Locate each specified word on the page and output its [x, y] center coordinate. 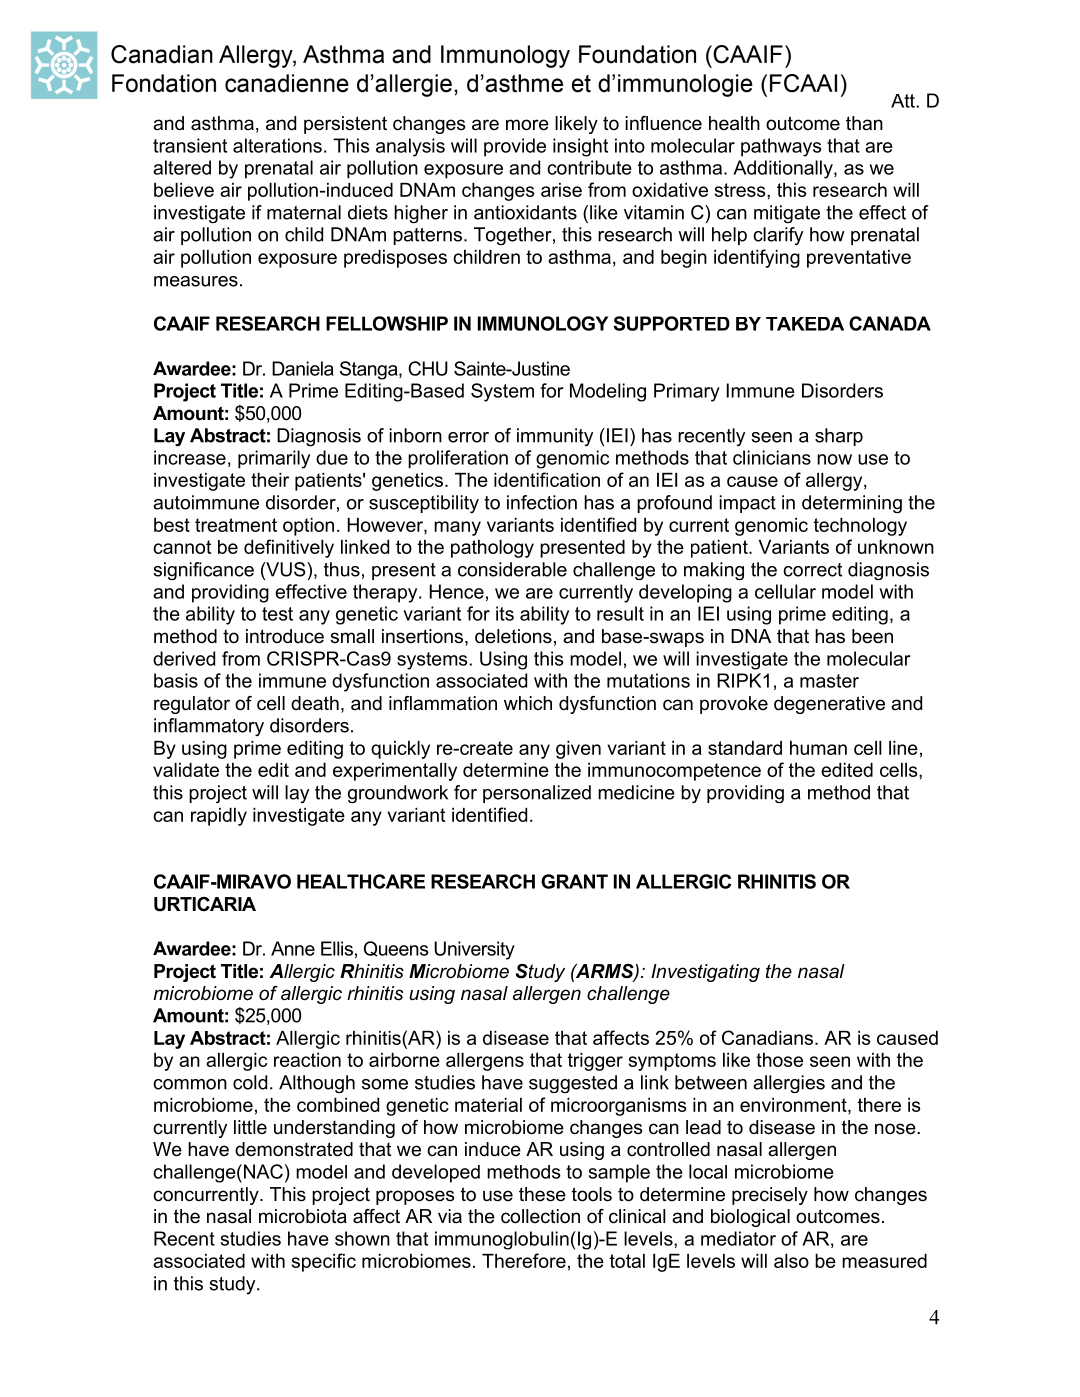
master [829, 681]
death [315, 703]
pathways [781, 147]
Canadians [769, 1037]
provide [515, 147]
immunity [555, 437]
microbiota [303, 1216]
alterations [277, 145]
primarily [274, 459]
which [528, 703]
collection [540, 1216]
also [791, 1261]
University [474, 950]
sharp [839, 437]
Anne [293, 948]
